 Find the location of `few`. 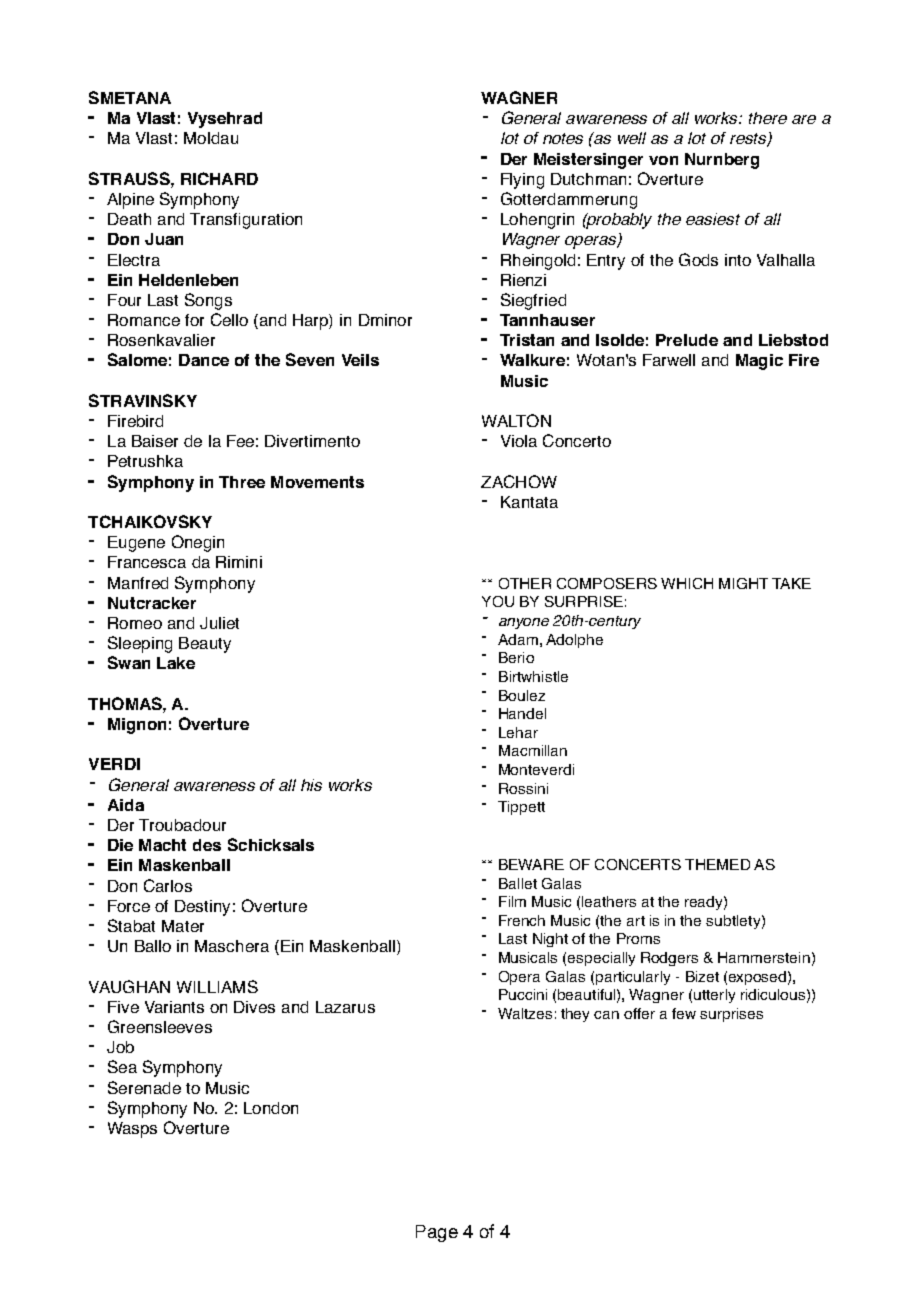

few is located at coordinates (684, 1013).
